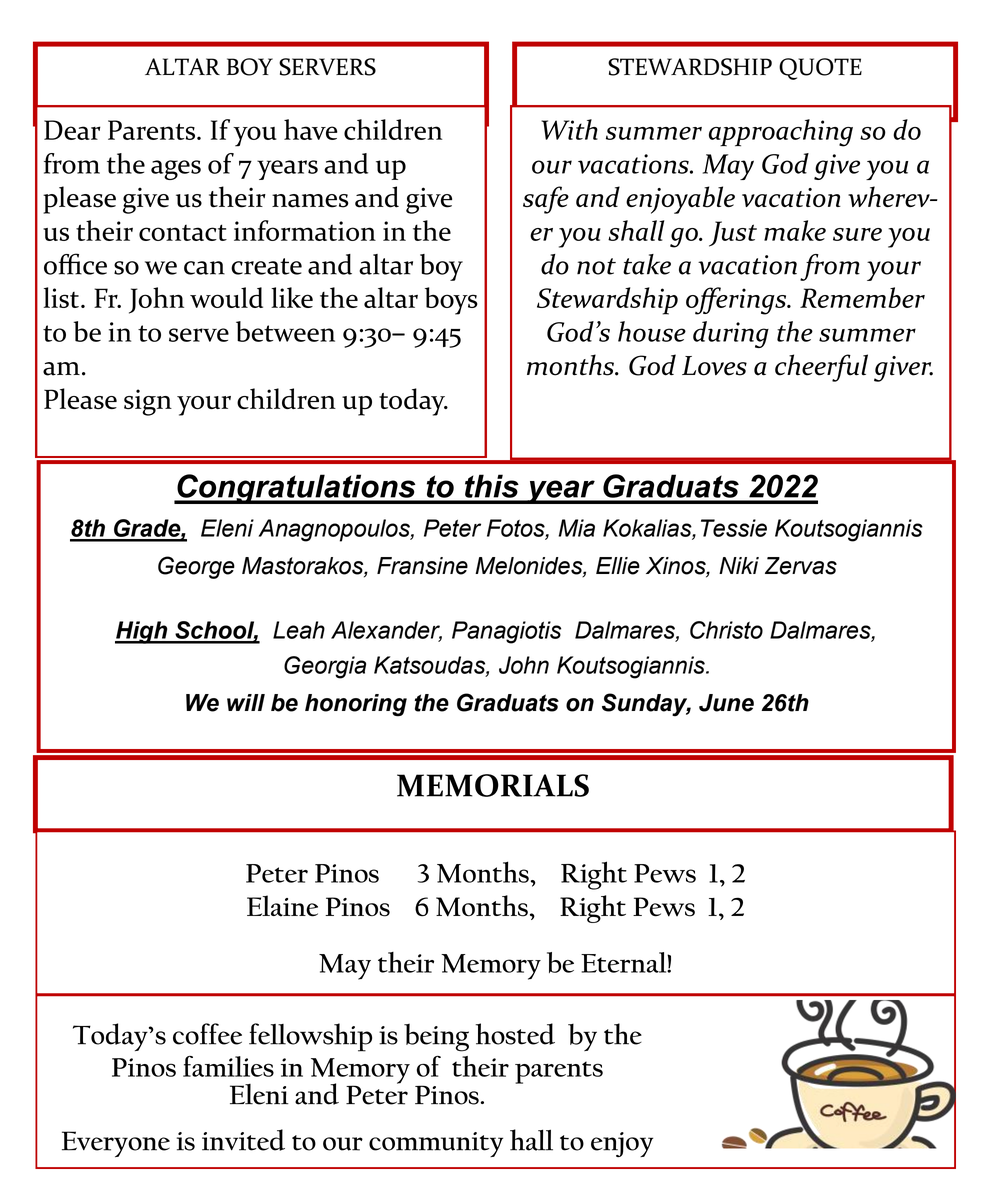 Image resolution: width=991 pixels, height=1204 pixels. I want to click on High, so click(142, 632).
